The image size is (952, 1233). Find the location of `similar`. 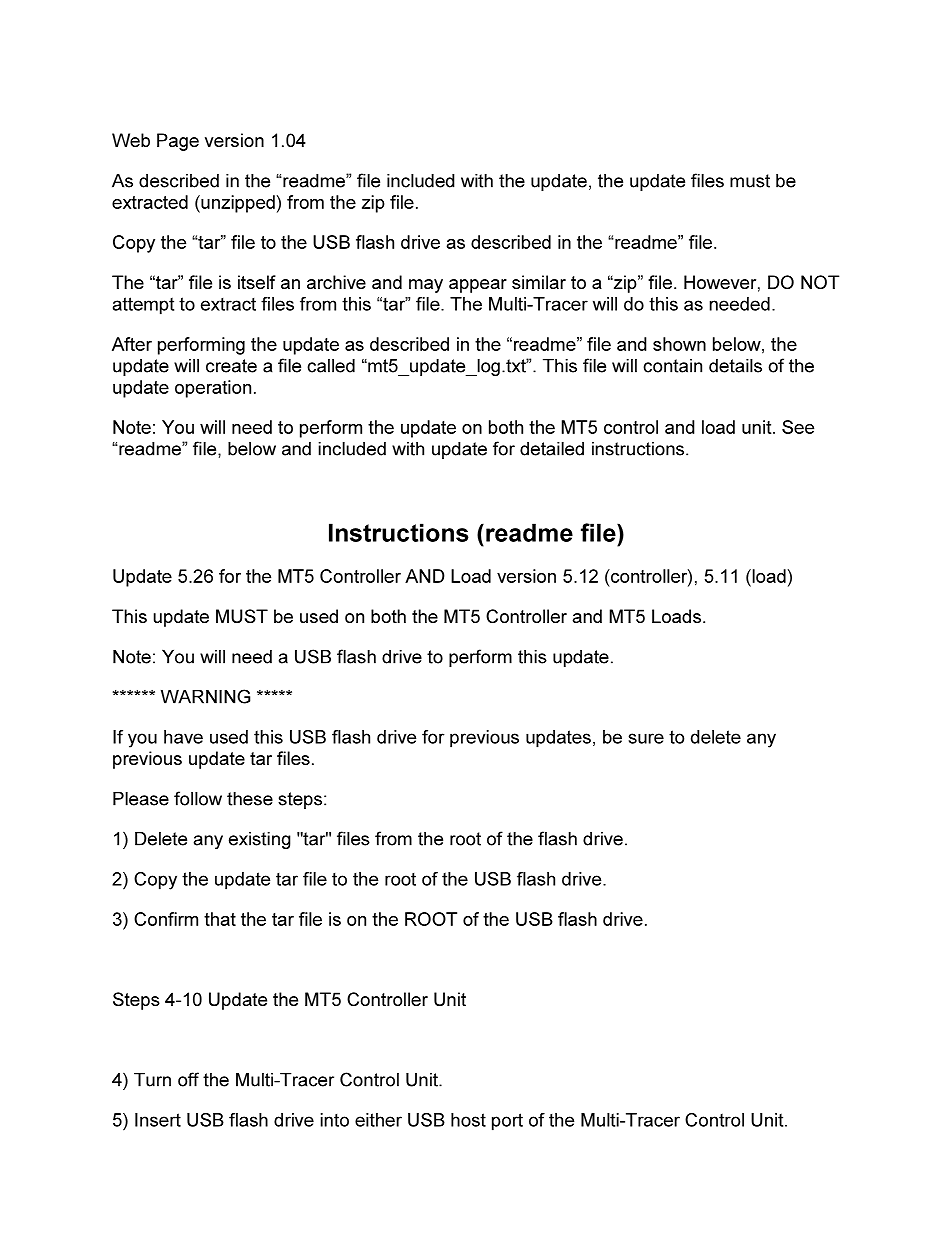

similar is located at coordinates (539, 282).
